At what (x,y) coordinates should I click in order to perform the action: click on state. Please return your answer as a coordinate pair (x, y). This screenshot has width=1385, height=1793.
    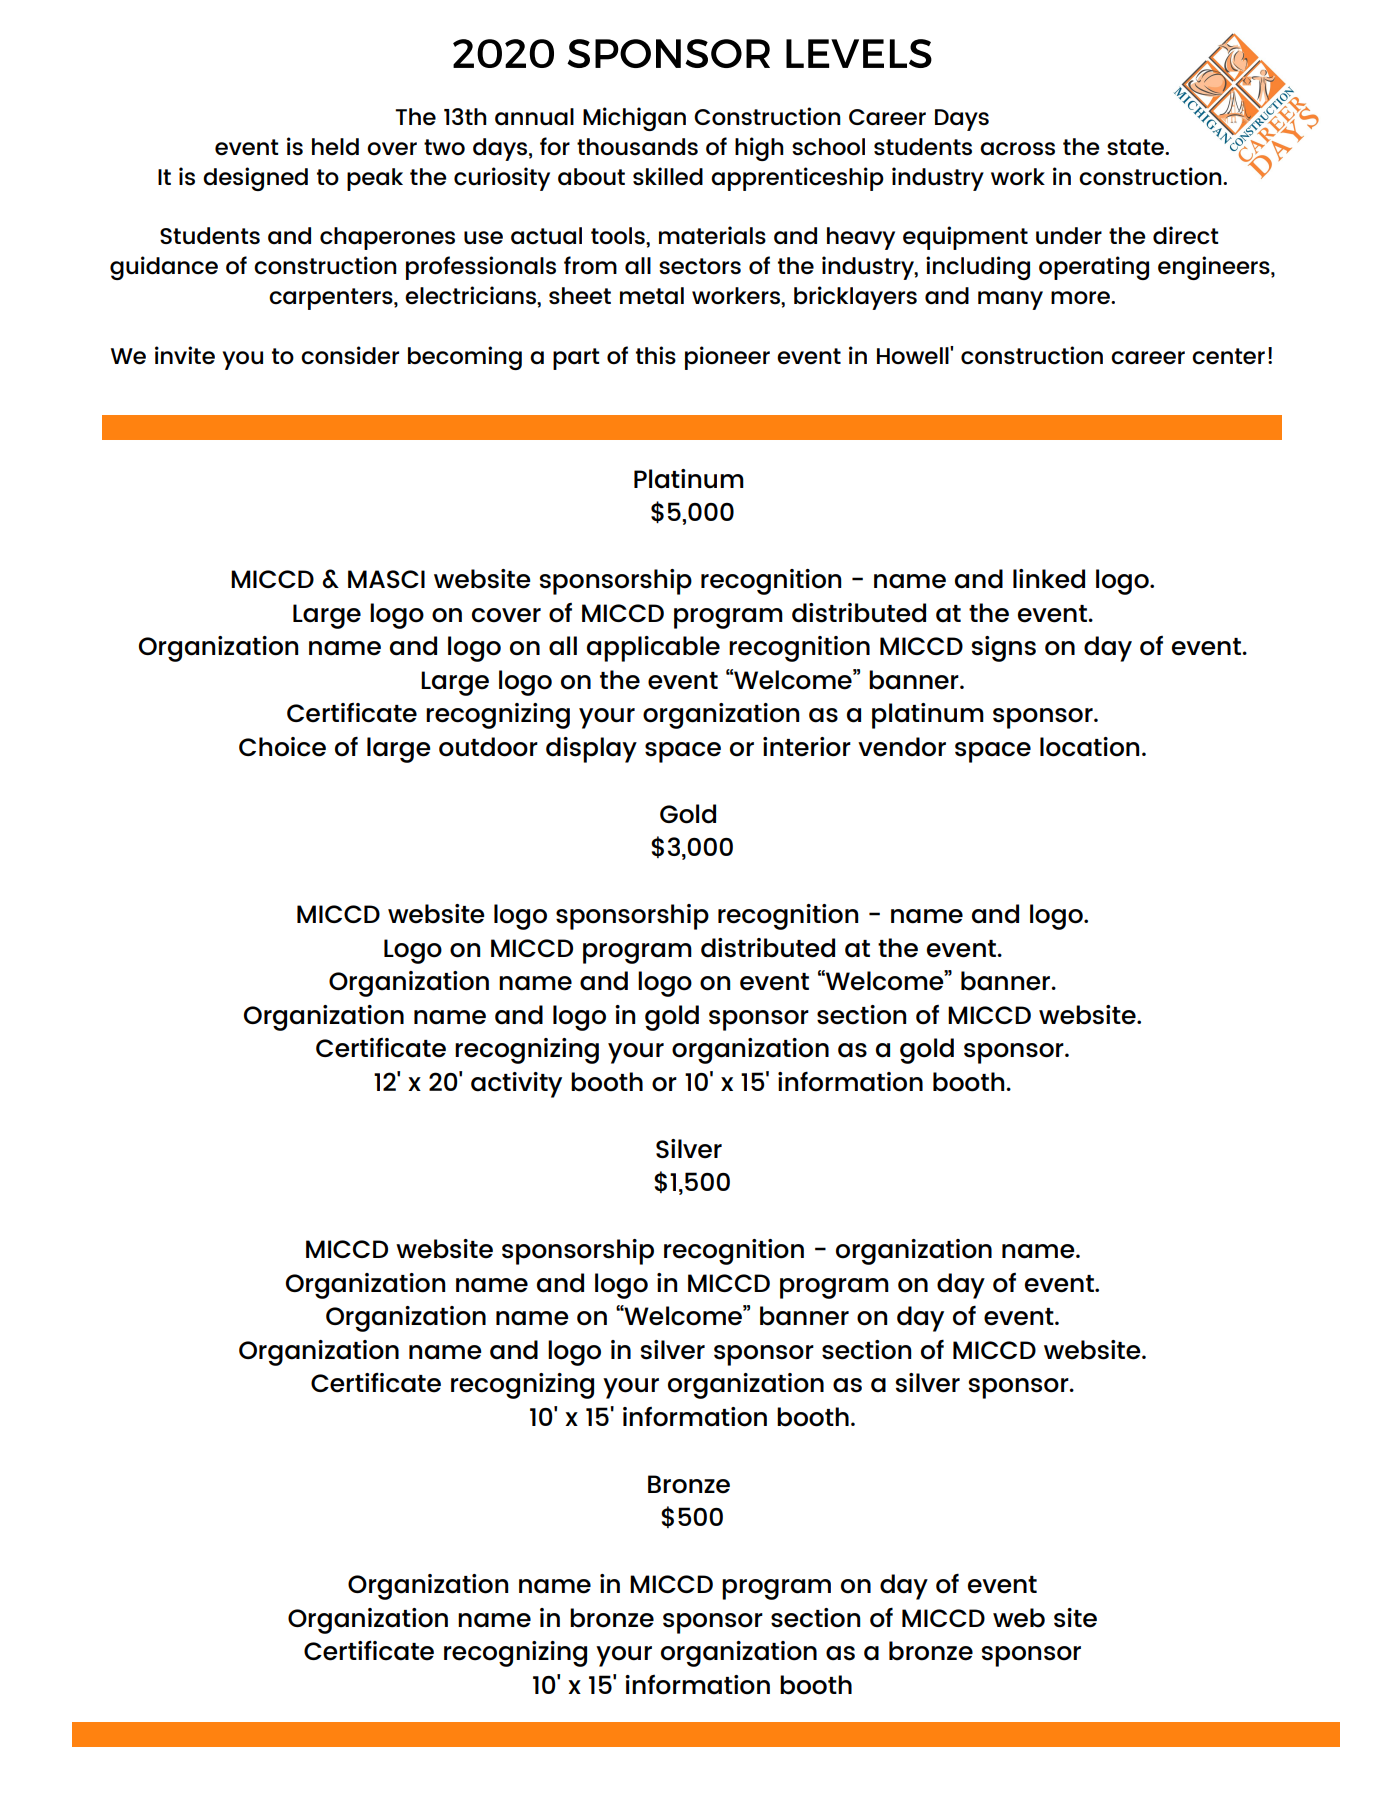
    Looking at the image, I should click on (1137, 147).
